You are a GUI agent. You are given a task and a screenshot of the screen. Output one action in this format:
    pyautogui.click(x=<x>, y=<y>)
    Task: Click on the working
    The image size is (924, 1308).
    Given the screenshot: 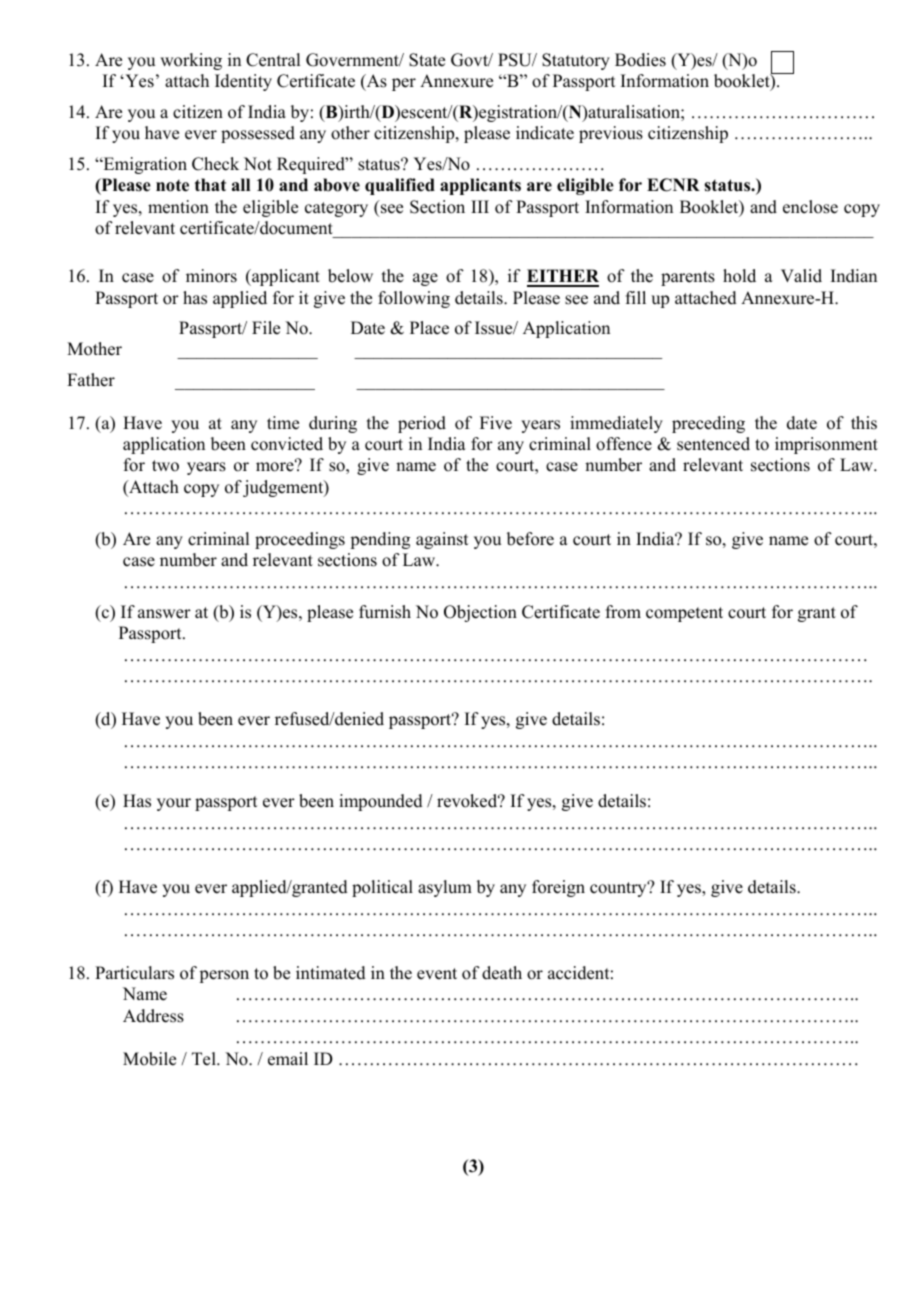 What is the action you would take?
    pyautogui.click(x=191, y=61)
